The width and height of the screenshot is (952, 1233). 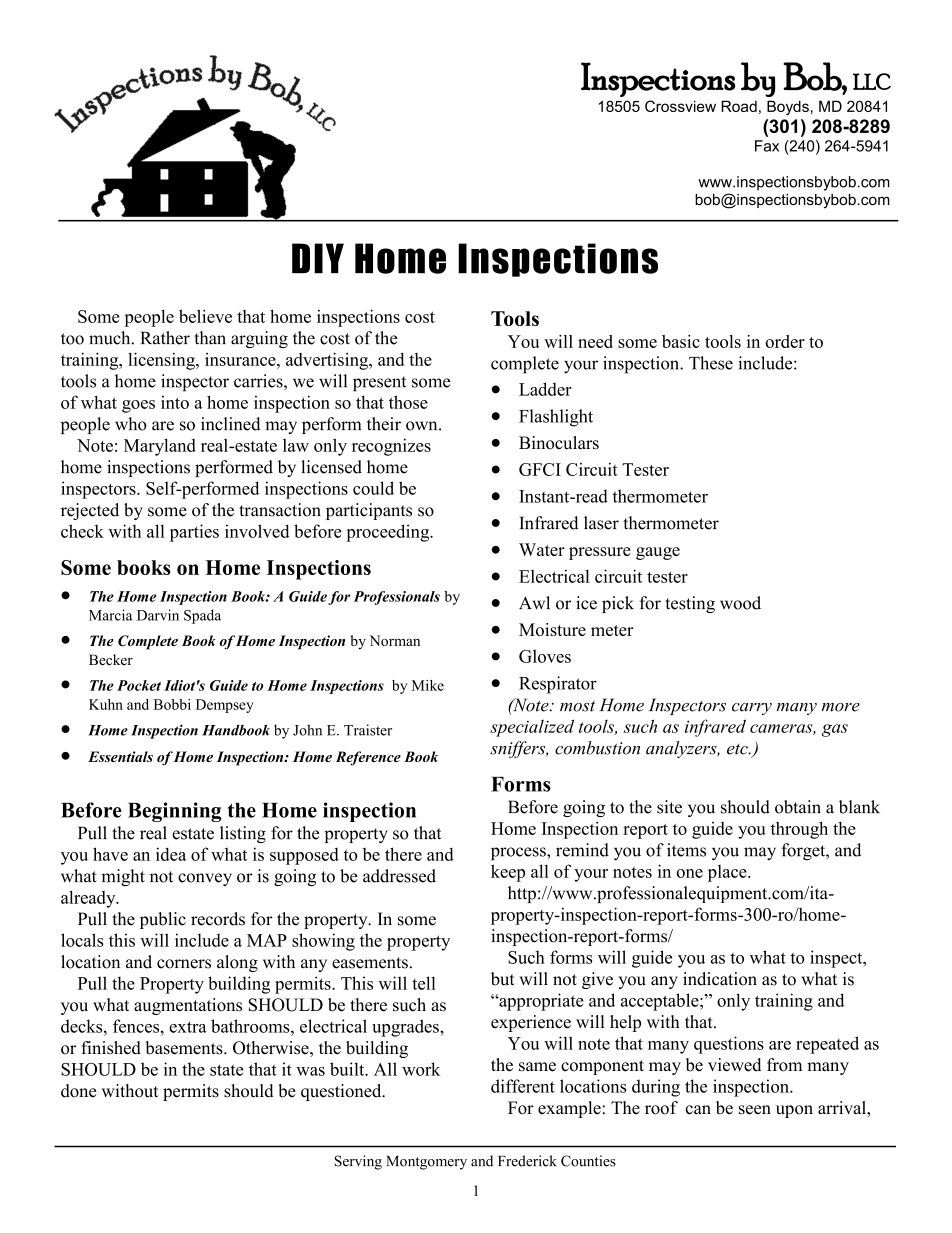 What do you see at coordinates (318, 258) in the screenshot?
I see `DIY` at bounding box center [318, 258].
